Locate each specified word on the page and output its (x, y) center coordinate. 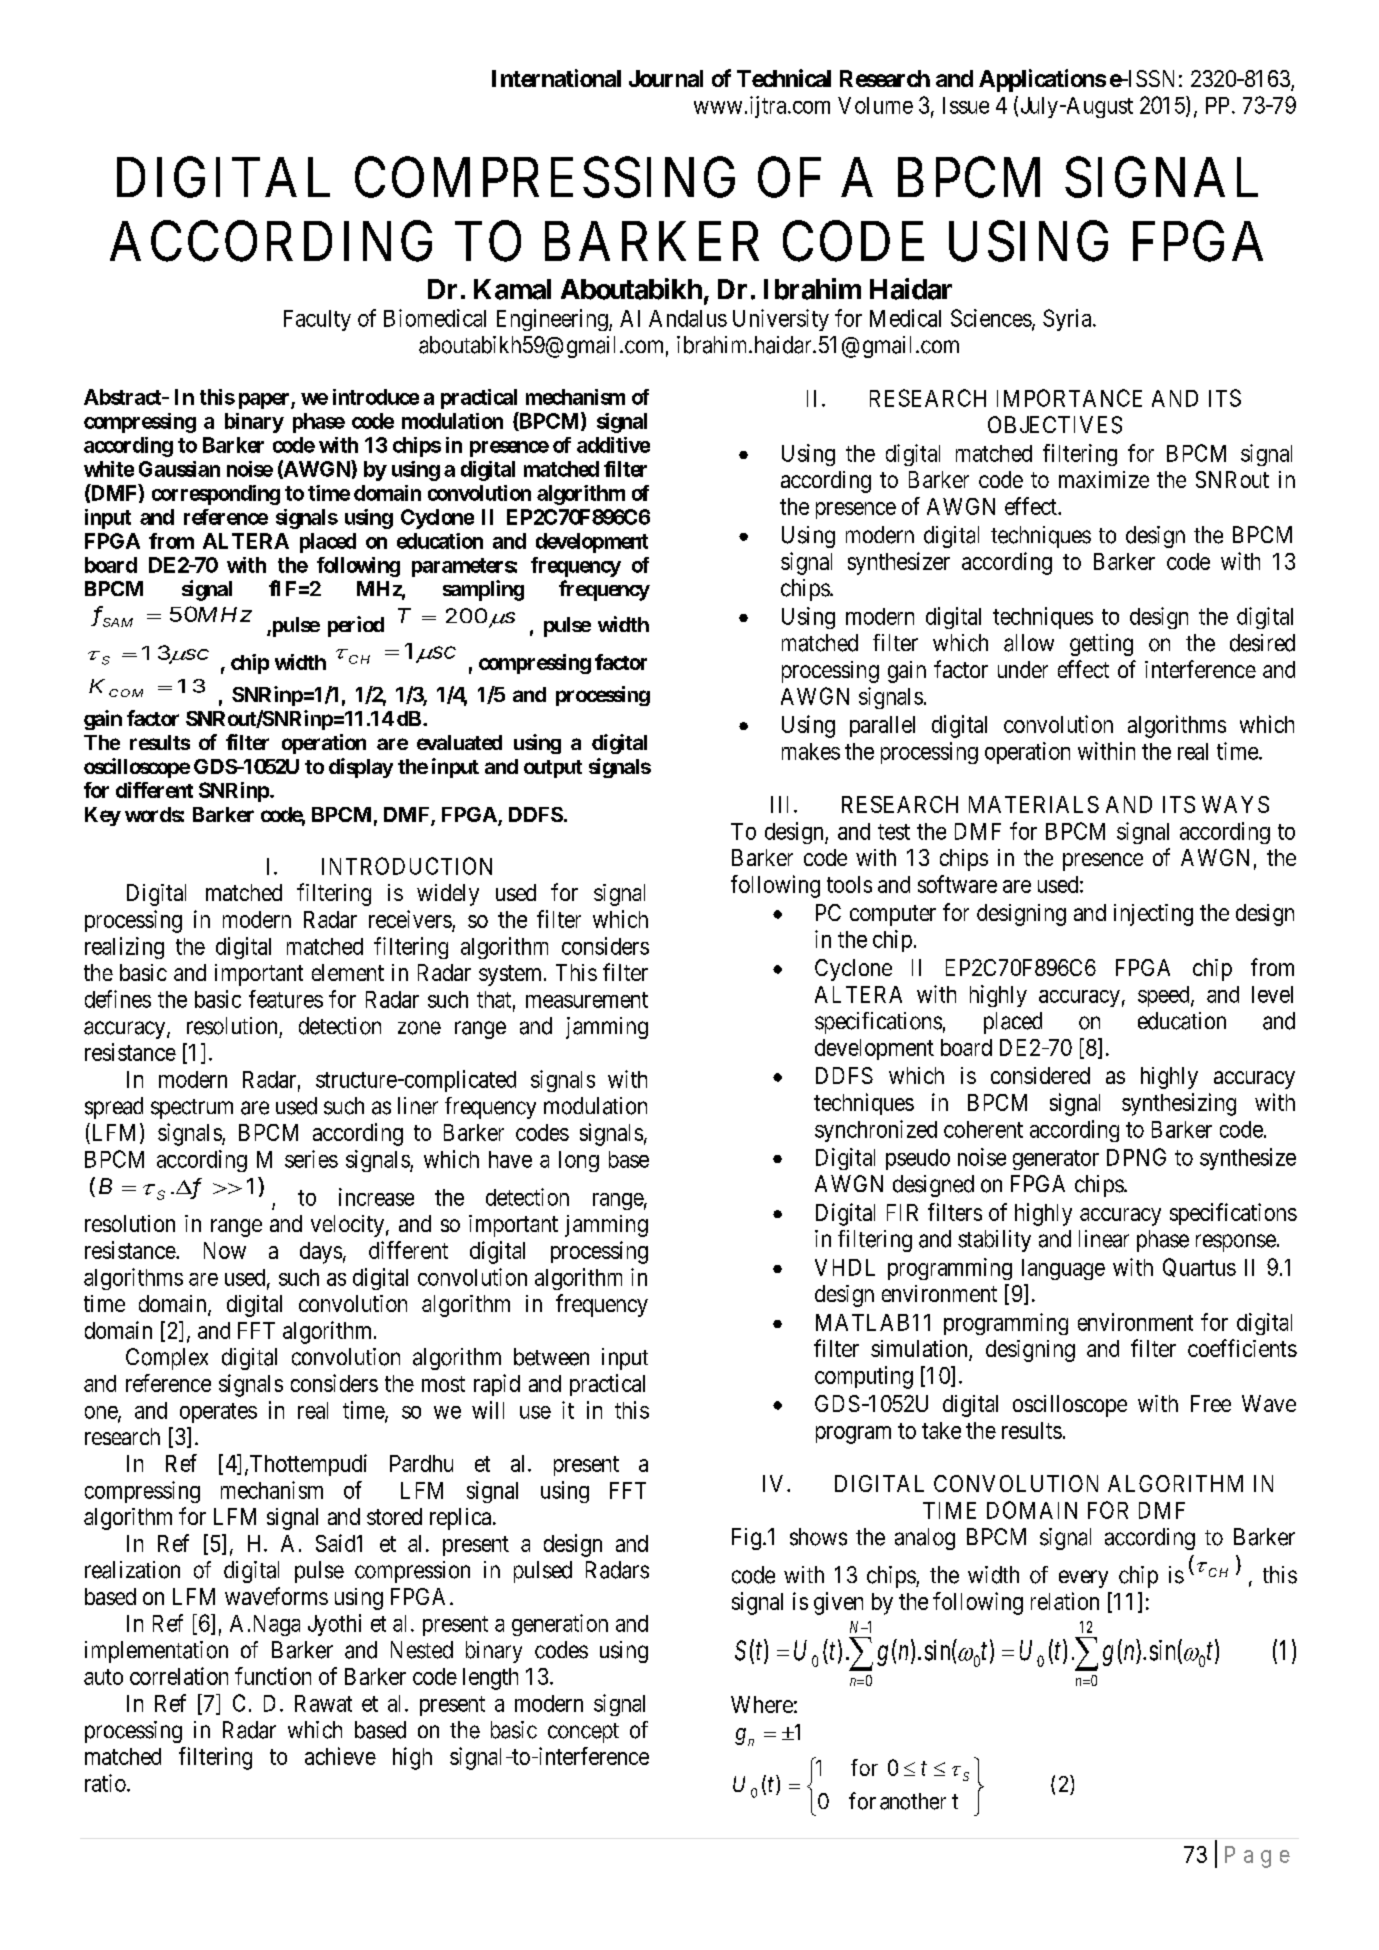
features (286, 999)
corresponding (216, 495)
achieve (340, 1756)
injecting (1153, 915)
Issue (966, 105)
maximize (1104, 479)
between (551, 1357)
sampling (483, 590)
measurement (587, 1000)
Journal (666, 78)
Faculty (317, 320)
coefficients (1242, 1348)
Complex (167, 1359)
